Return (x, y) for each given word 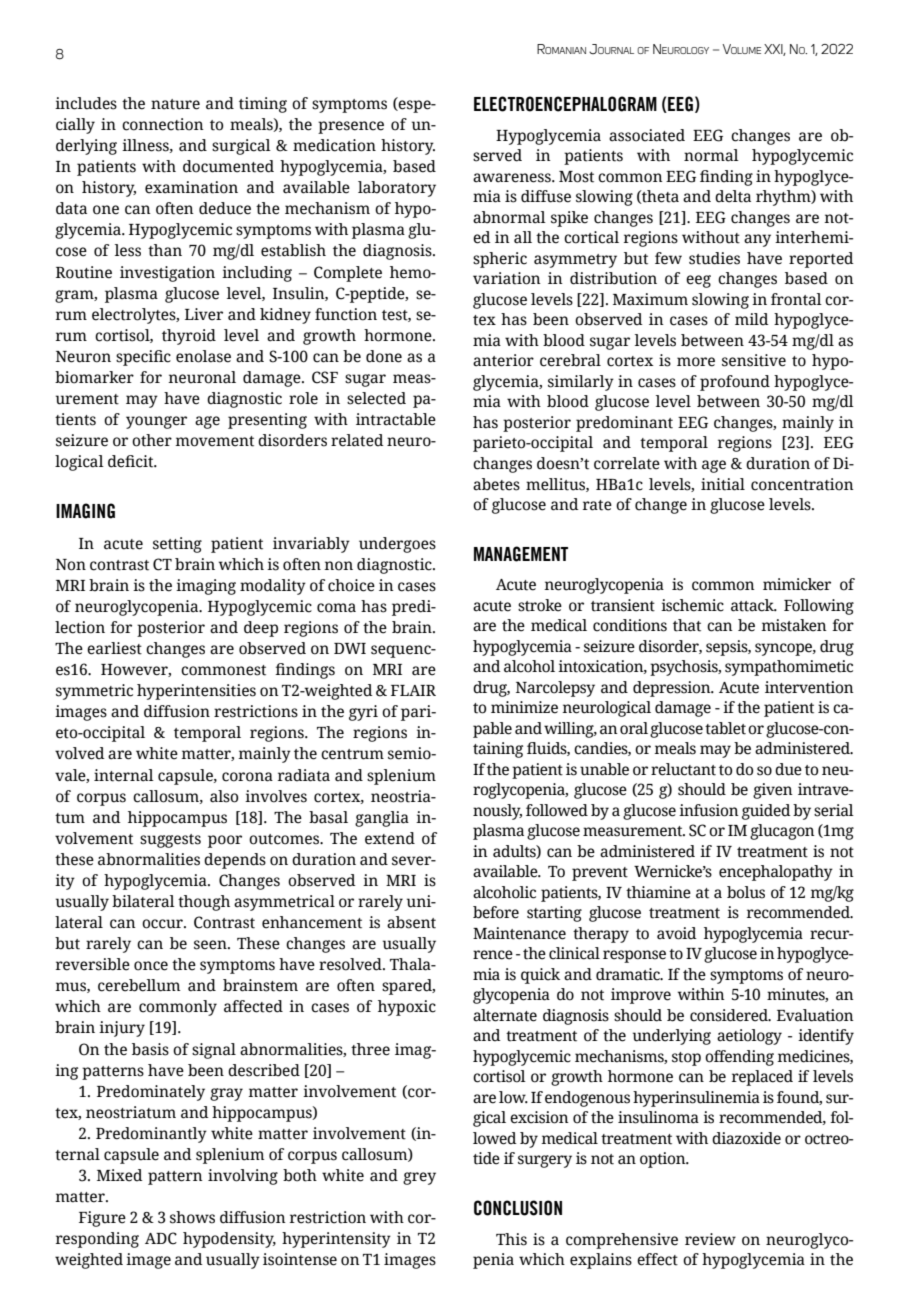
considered (730, 1015)
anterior (503, 360)
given (773, 791)
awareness (513, 178)
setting (177, 545)
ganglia (382, 819)
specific (143, 358)
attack (753, 605)
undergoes (397, 545)
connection (163, 124)
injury (122, 1029)
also (224, 796)
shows (192, 1217)
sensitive (754, 360)
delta (733, 196)
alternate (505, 1015)
